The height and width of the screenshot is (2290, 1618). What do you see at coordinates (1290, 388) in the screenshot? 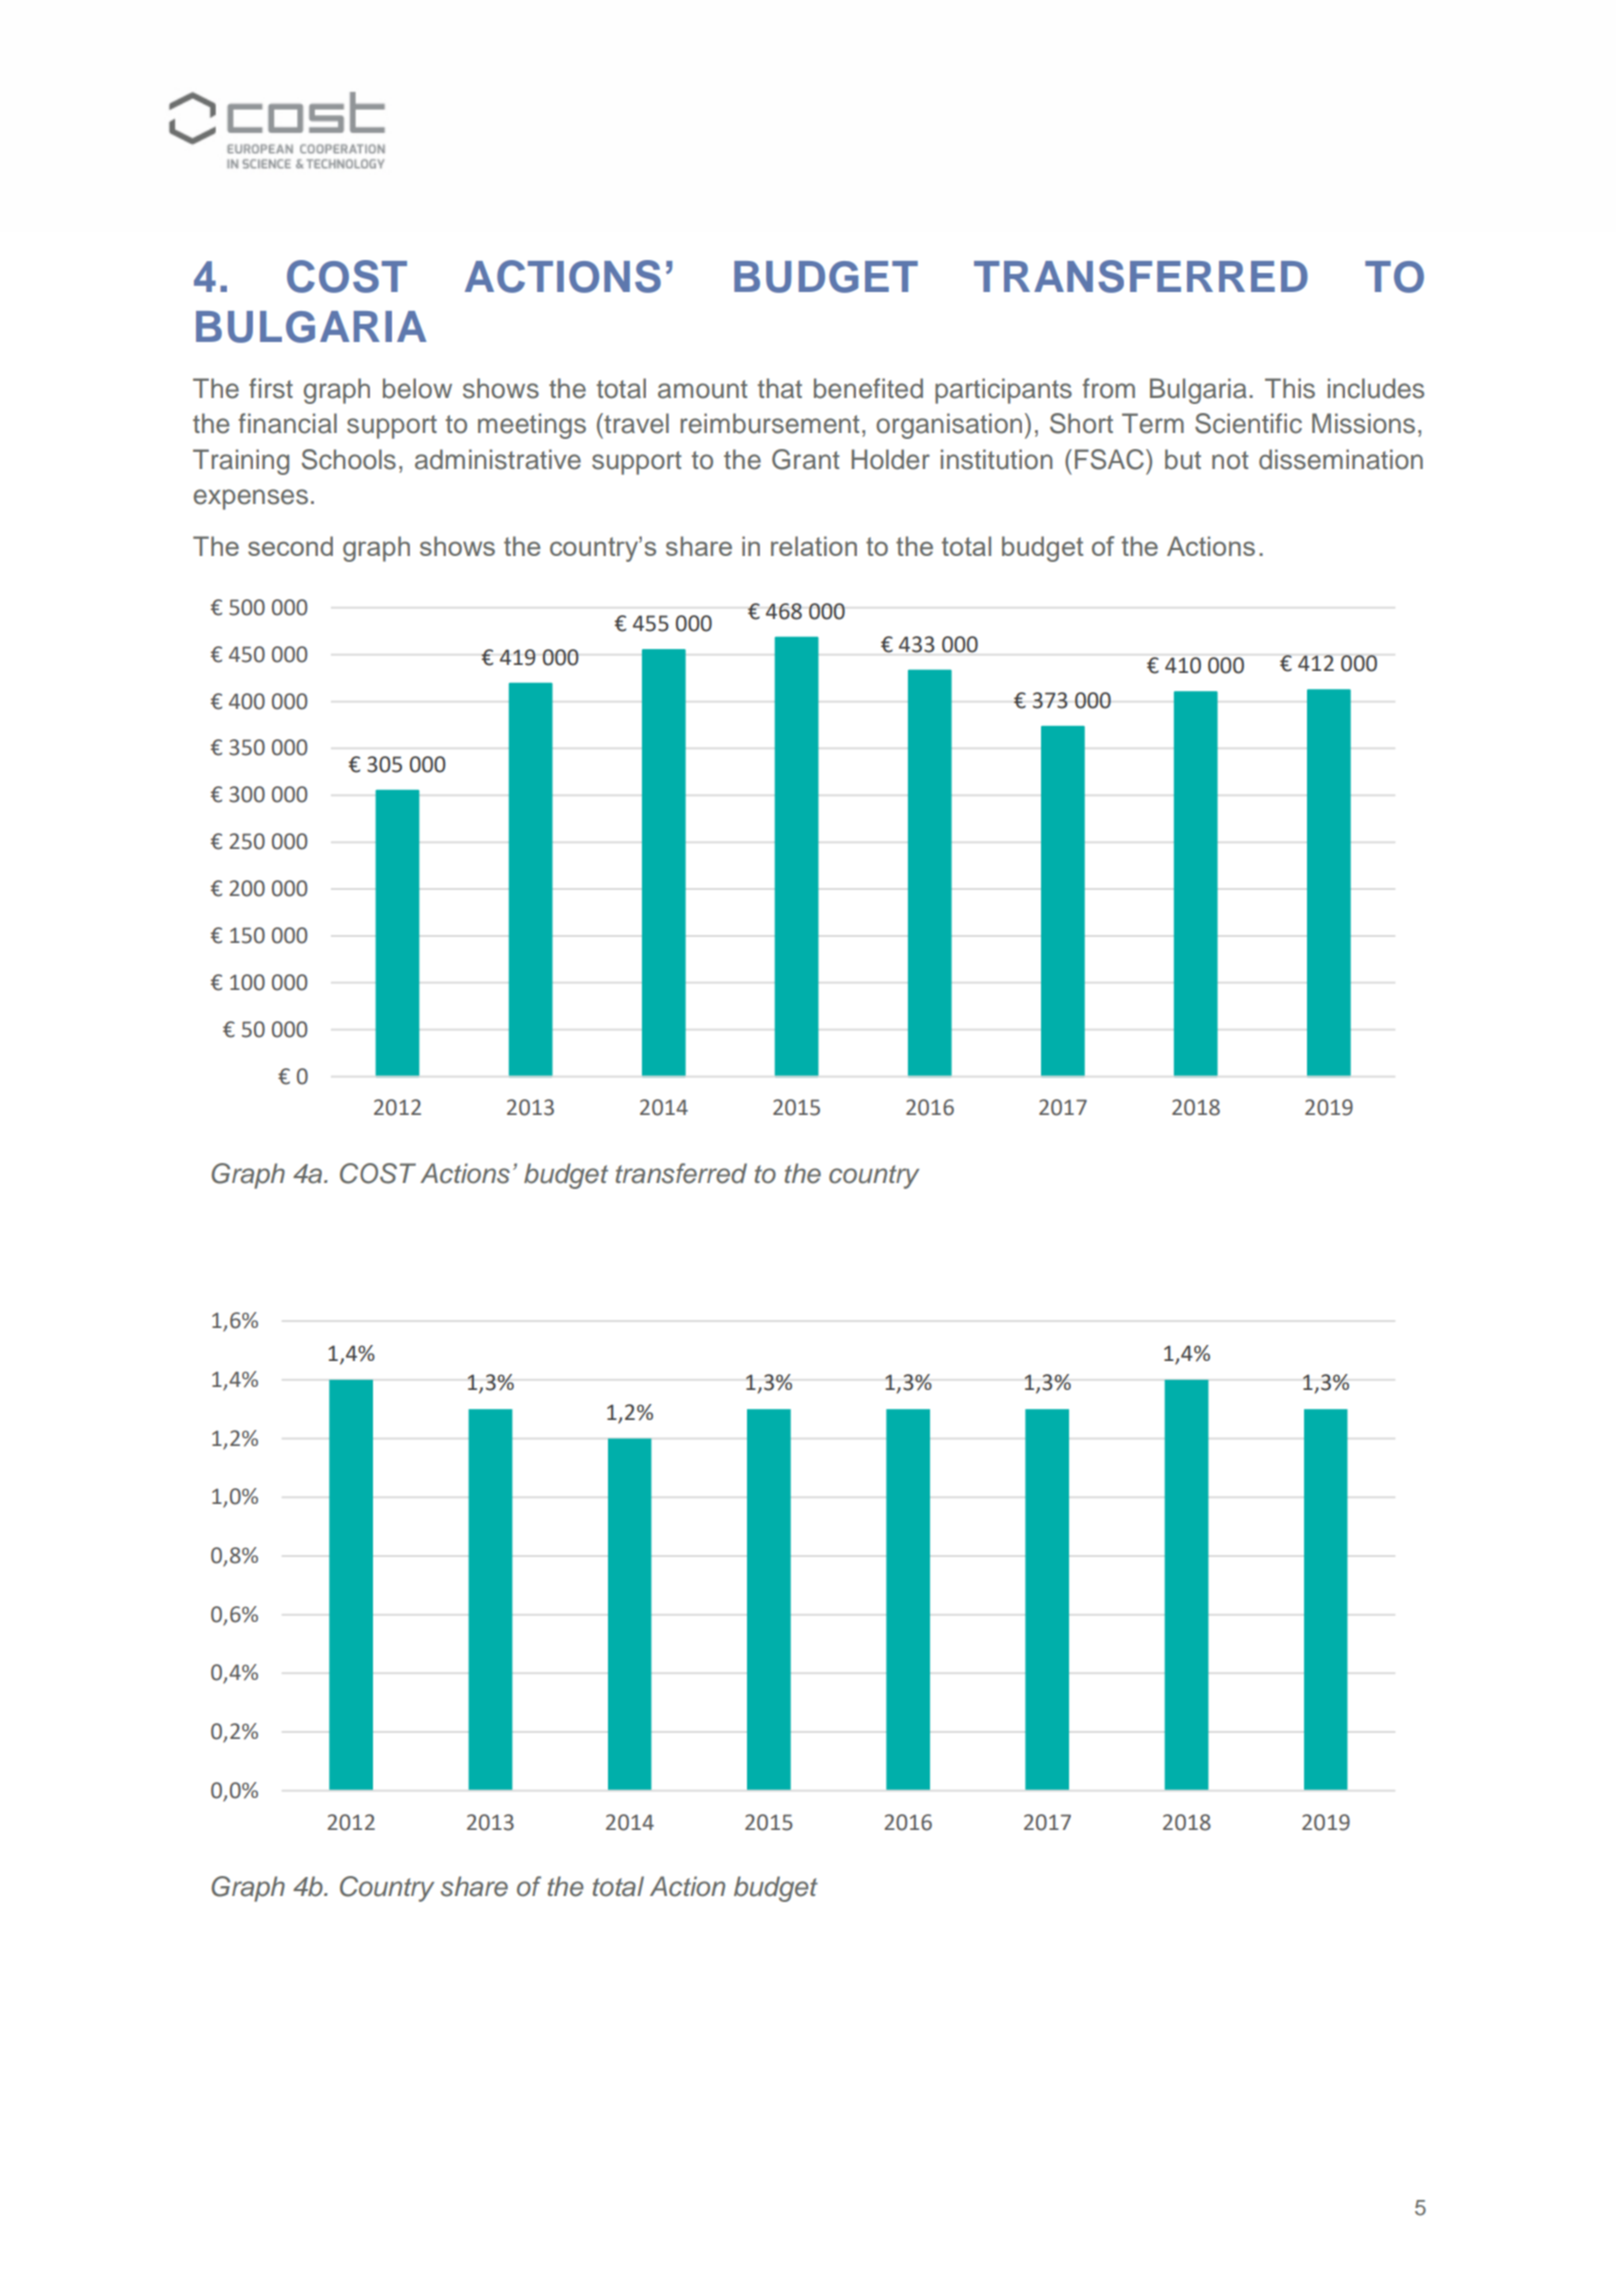
I see `This` at bounding box center [1290, 388].
